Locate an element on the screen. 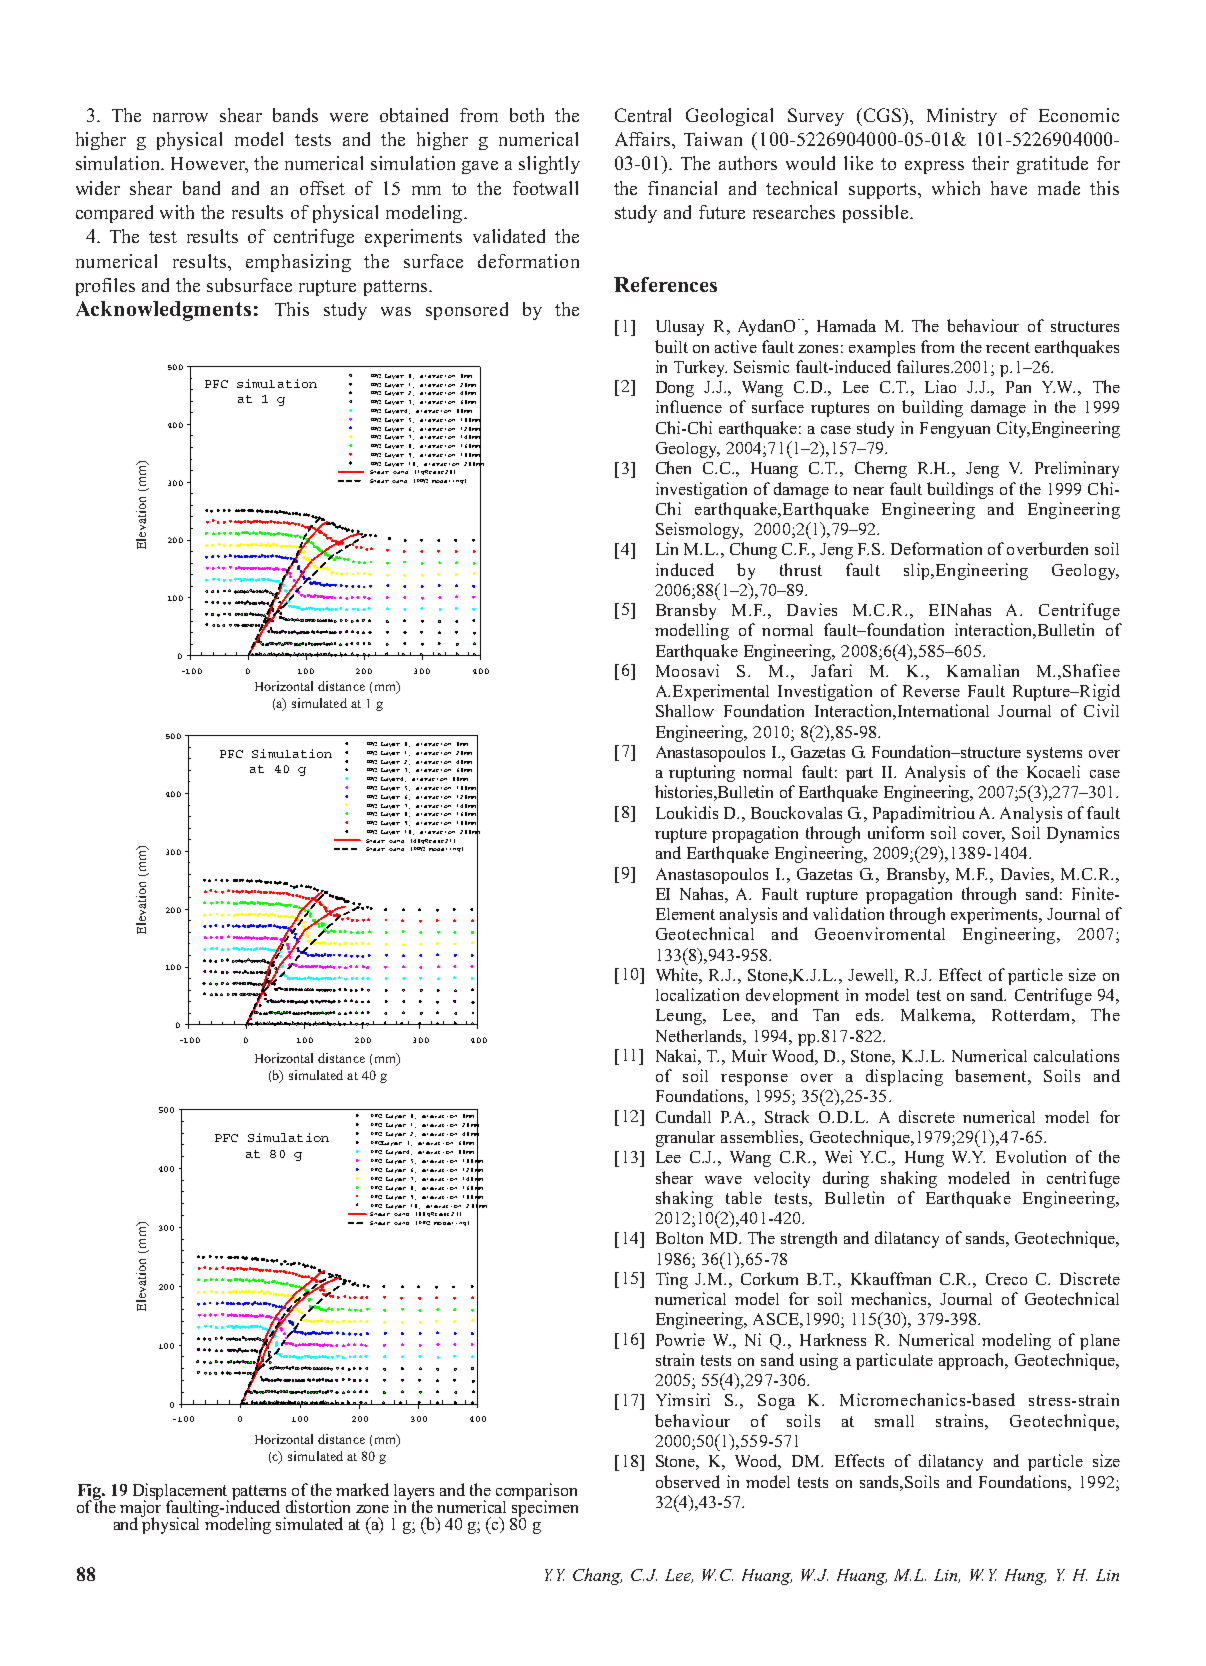 The width and height of the screenshot is (1206, 1666). narrow is located at coordinates (180, 117).
